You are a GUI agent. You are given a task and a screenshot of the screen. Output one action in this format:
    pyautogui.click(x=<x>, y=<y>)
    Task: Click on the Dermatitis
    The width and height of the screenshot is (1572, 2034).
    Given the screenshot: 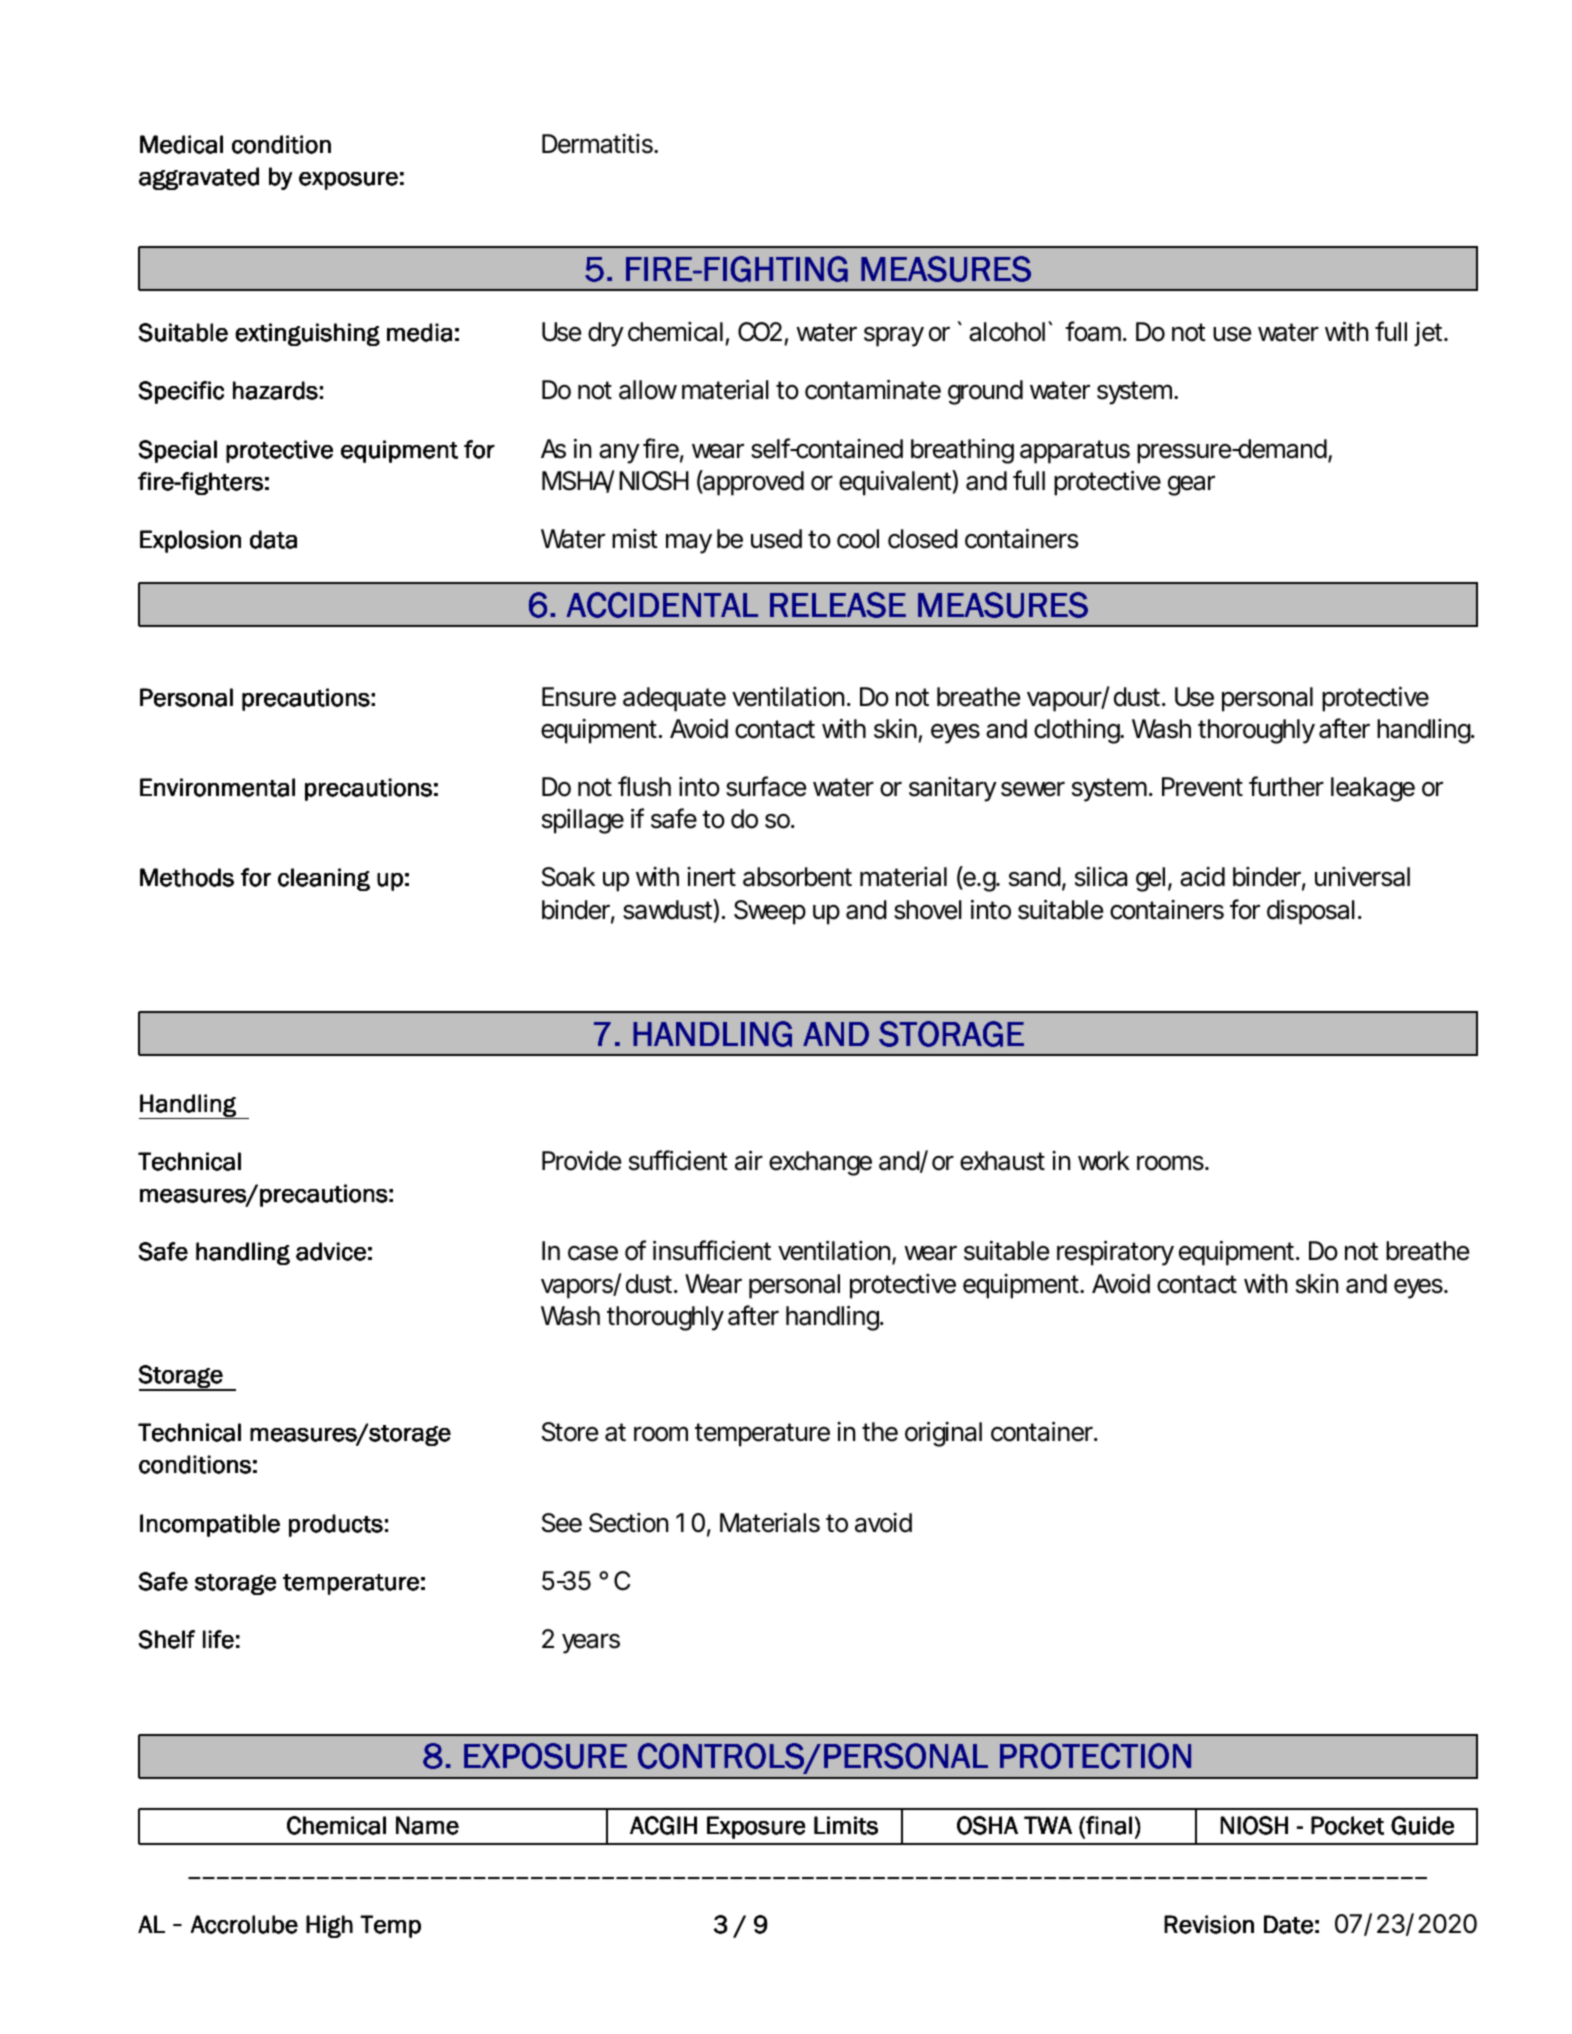 What is the action you would take?
    pyautogui.click(x=599, y=144)
